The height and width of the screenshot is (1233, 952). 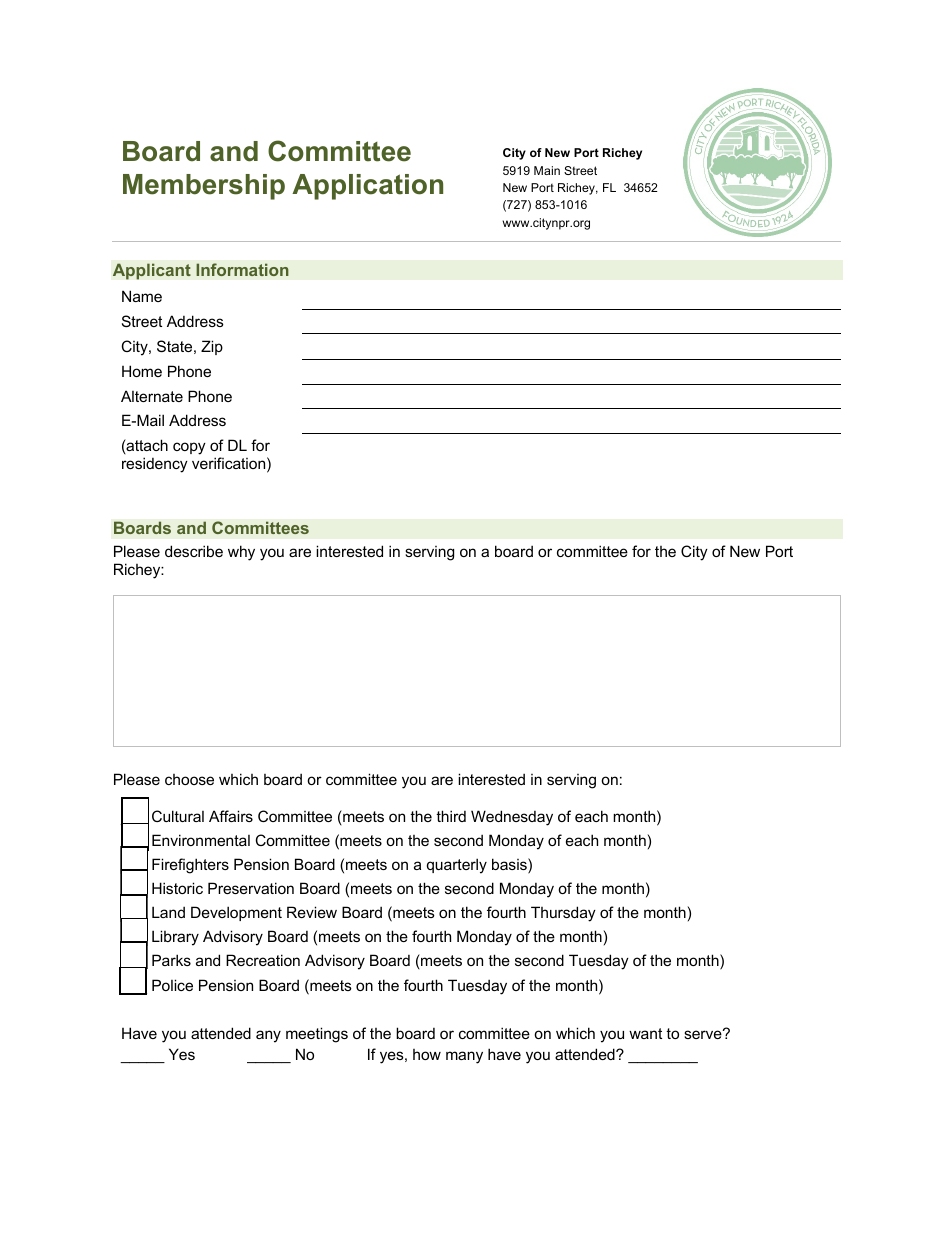 What do you see at coordinates (367, 187) in the screenshot?
I see `Application` at bounding box center [367, 187].
